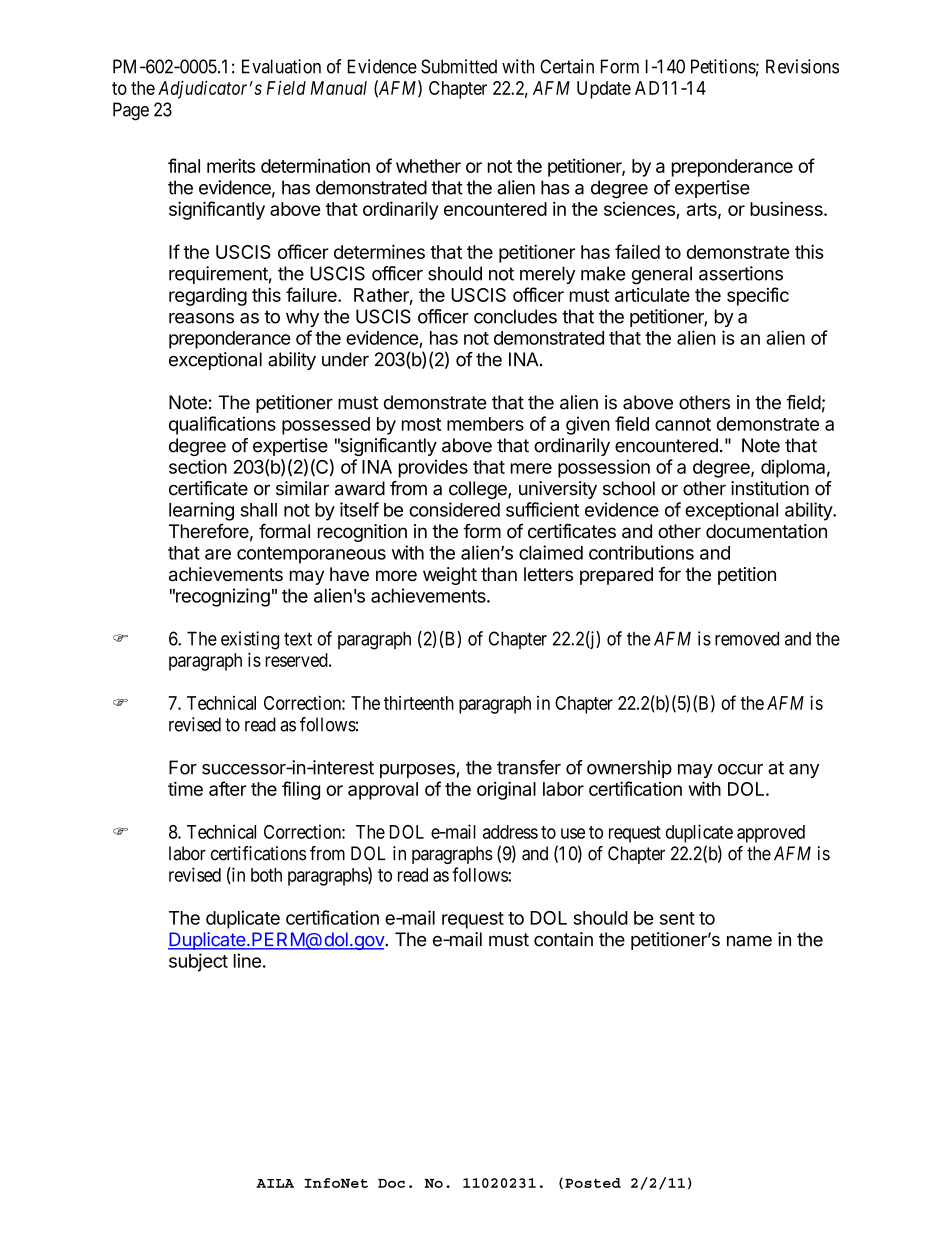 This screenshot has width=952, height=1233. I want to click on members, so click(485, 424).
